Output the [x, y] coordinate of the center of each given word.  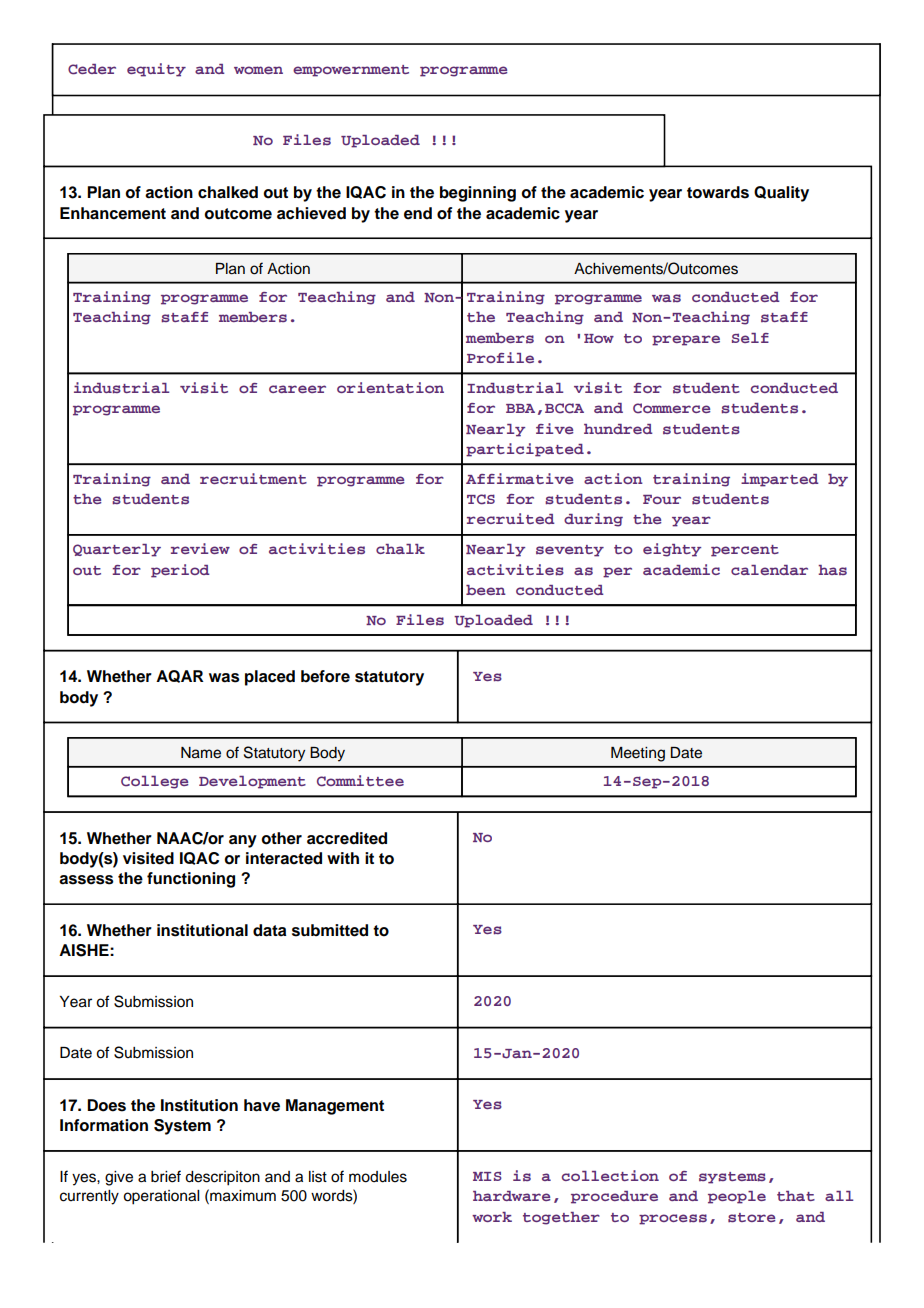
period [180, 571]
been [486, 590]
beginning [478, 194]
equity [156, 70]
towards [718, 192]
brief [166, 1176]
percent [745, 551]
